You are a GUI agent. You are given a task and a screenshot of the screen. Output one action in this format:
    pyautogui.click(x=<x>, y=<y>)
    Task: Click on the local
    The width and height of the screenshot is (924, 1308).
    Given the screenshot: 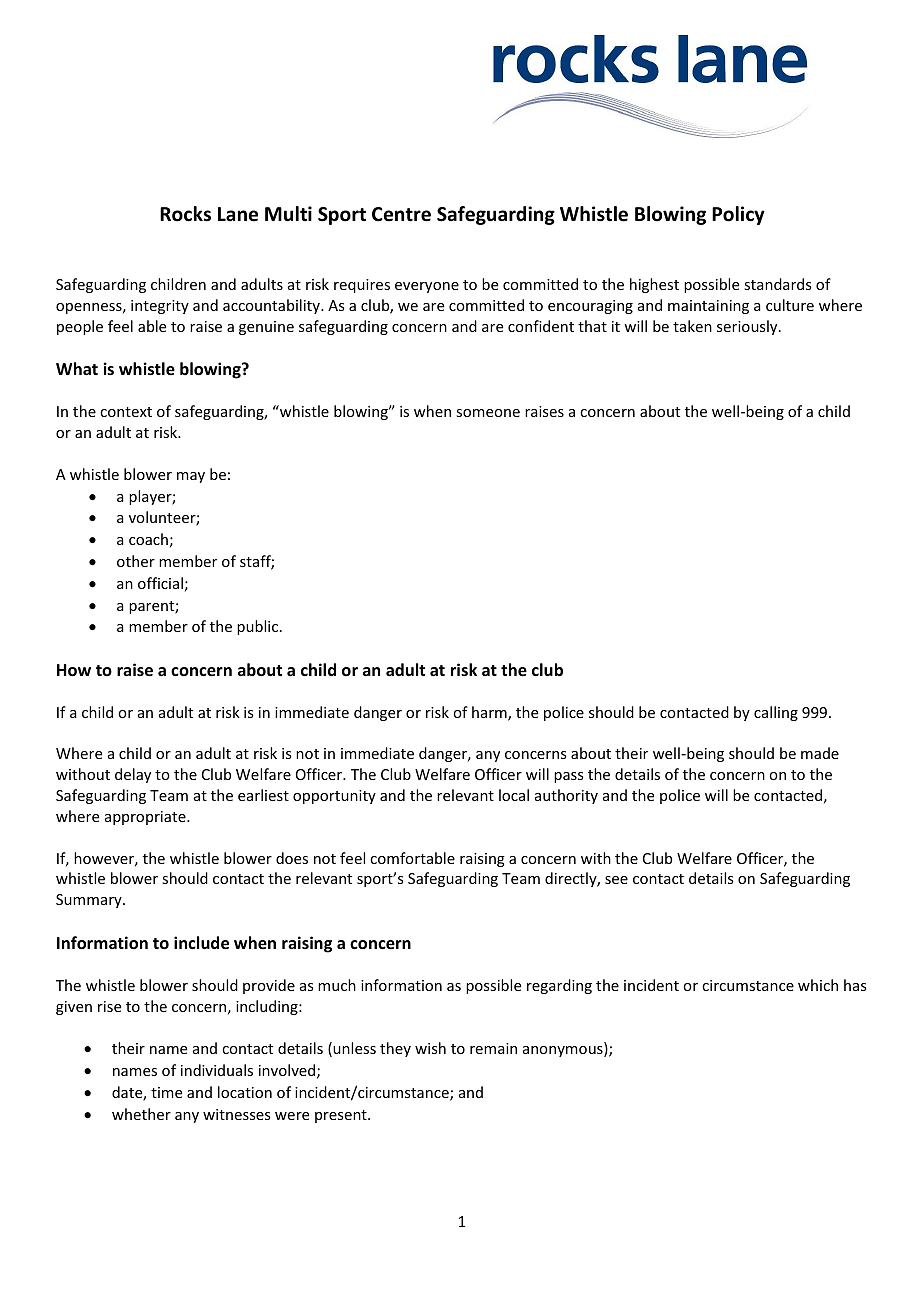 What is the action you would take?
    pyautogui.click(x=514, y=795)
